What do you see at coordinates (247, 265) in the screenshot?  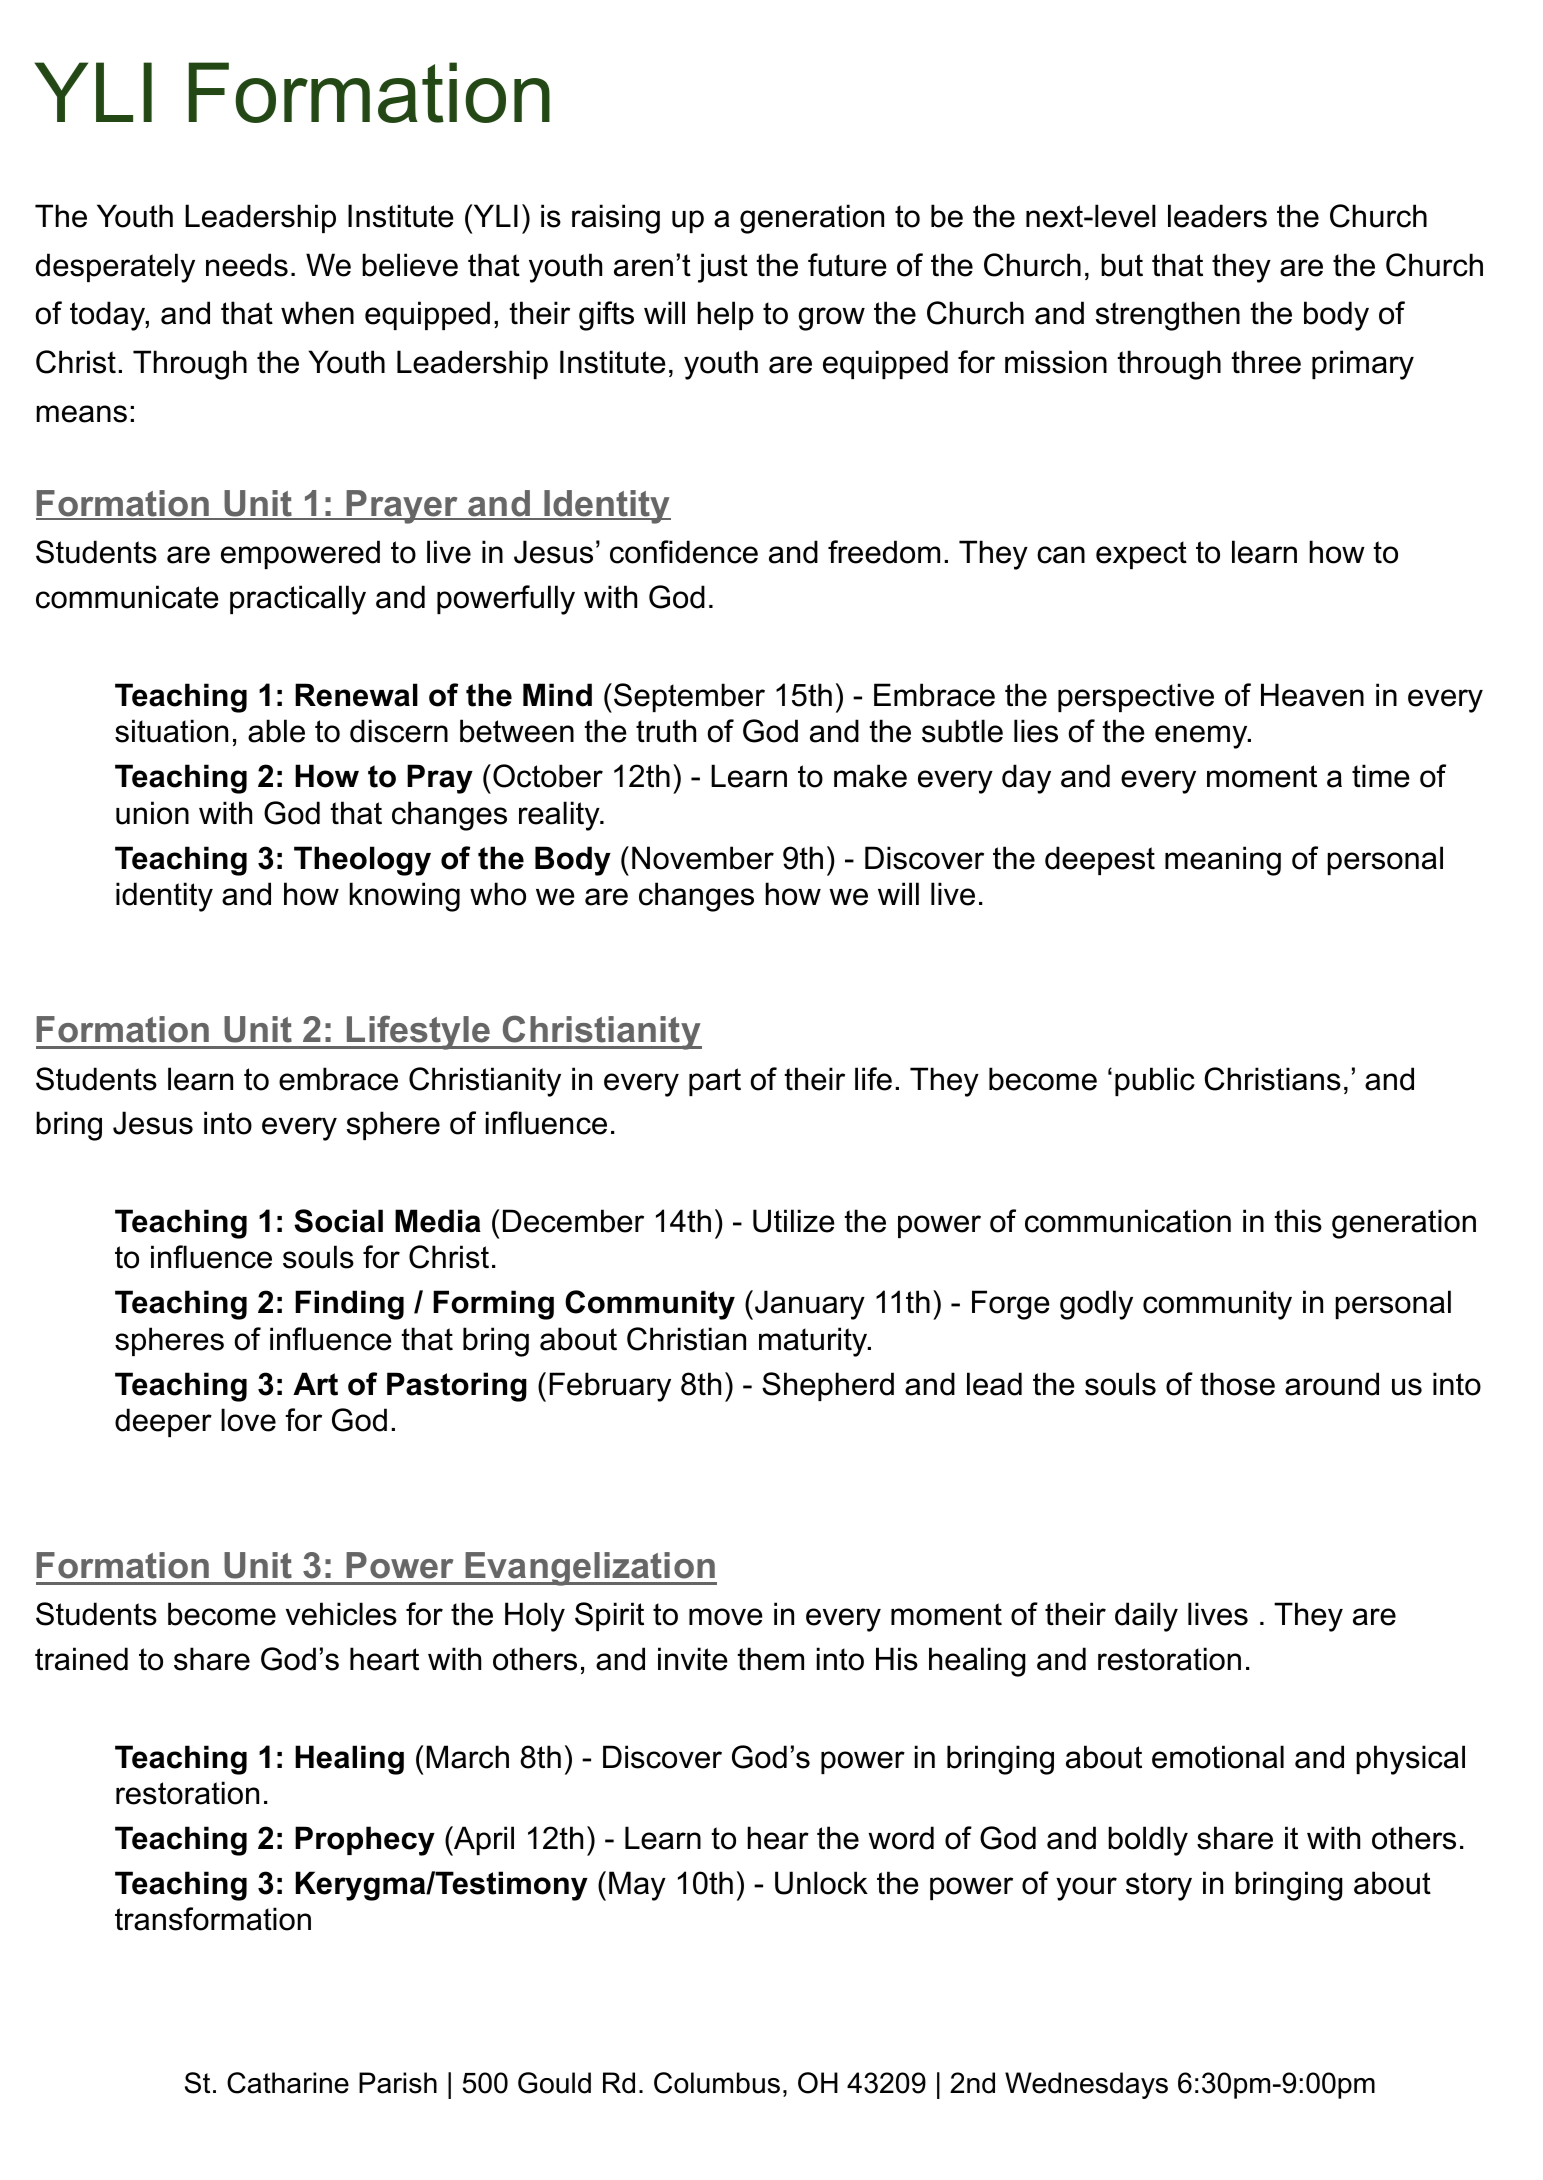 I see `needs` at bounding box center [247, 265].
